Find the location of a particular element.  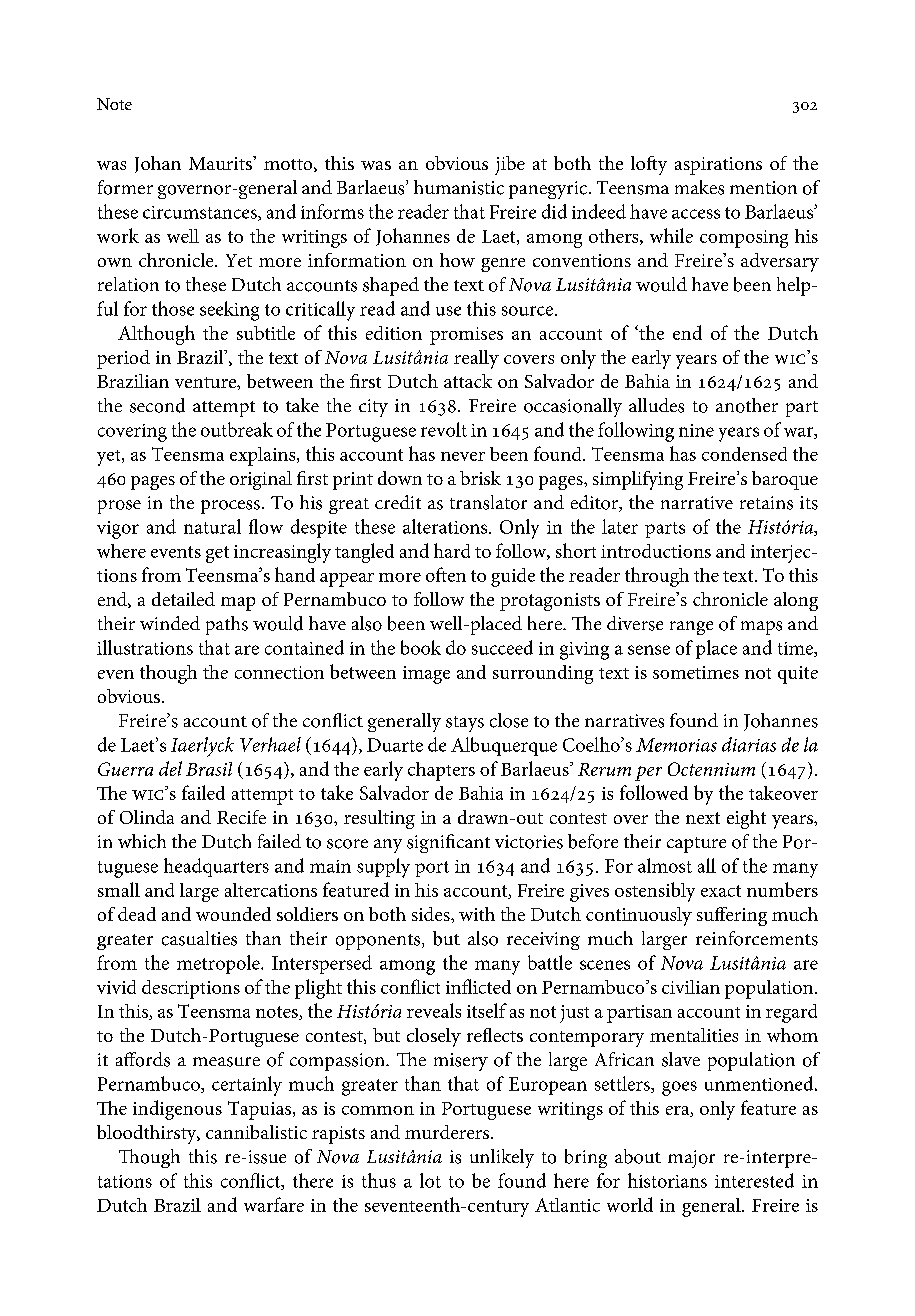

cannibalistic is located at coordinates (256, 1132).
